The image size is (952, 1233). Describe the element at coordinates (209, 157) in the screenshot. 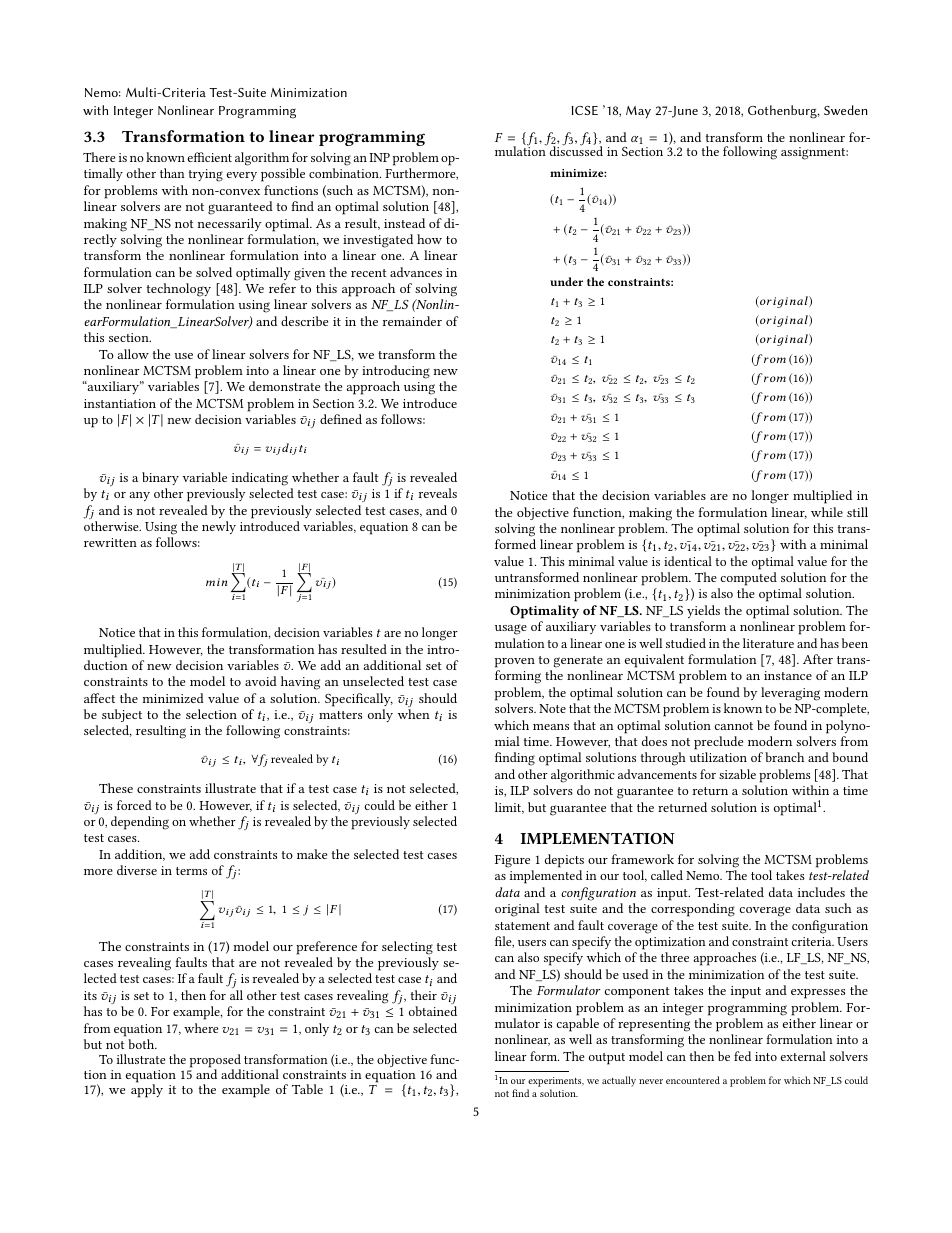

I see `efficient` at that location.
